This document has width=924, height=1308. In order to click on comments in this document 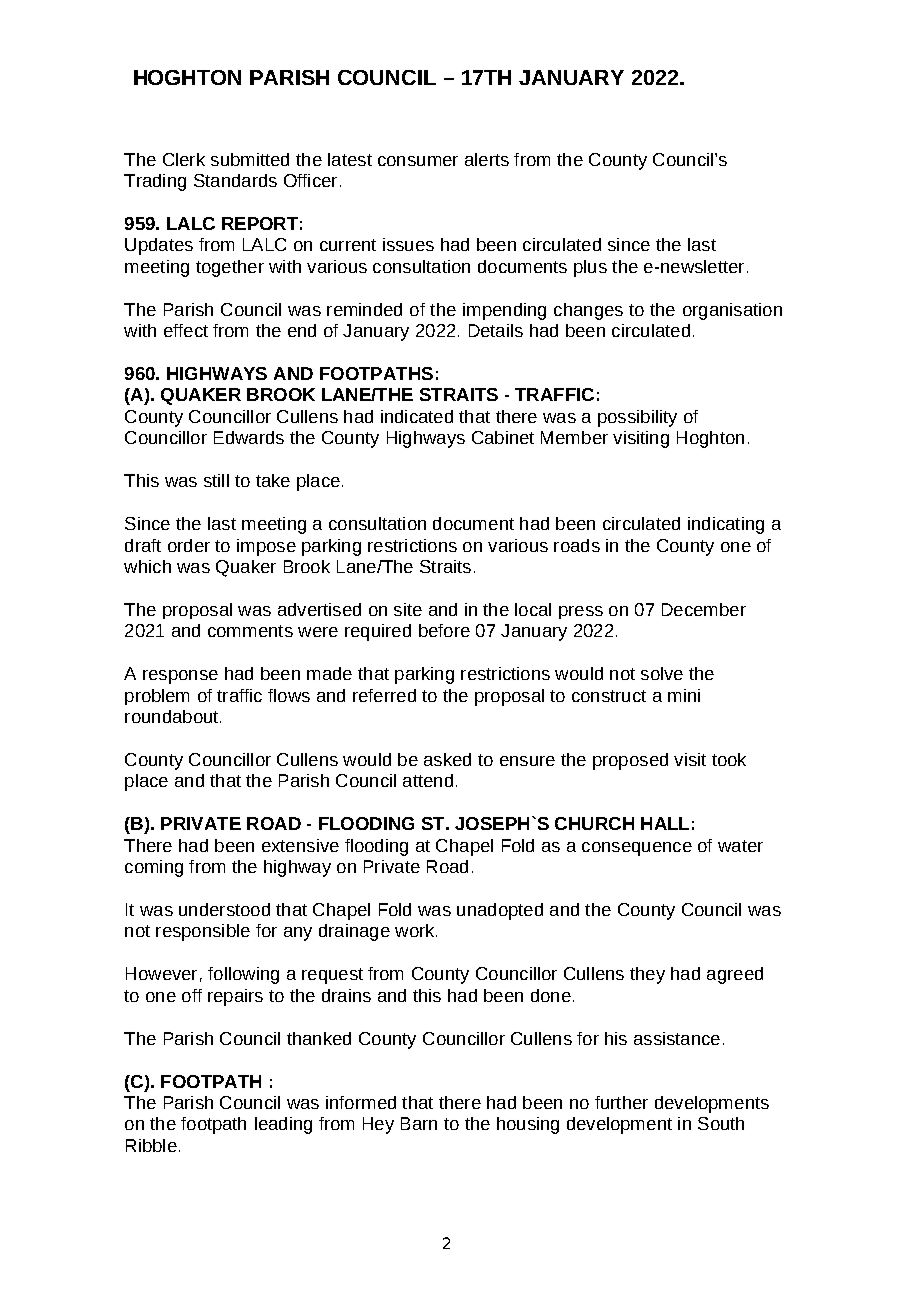, I will do `click(250, 631)`.
